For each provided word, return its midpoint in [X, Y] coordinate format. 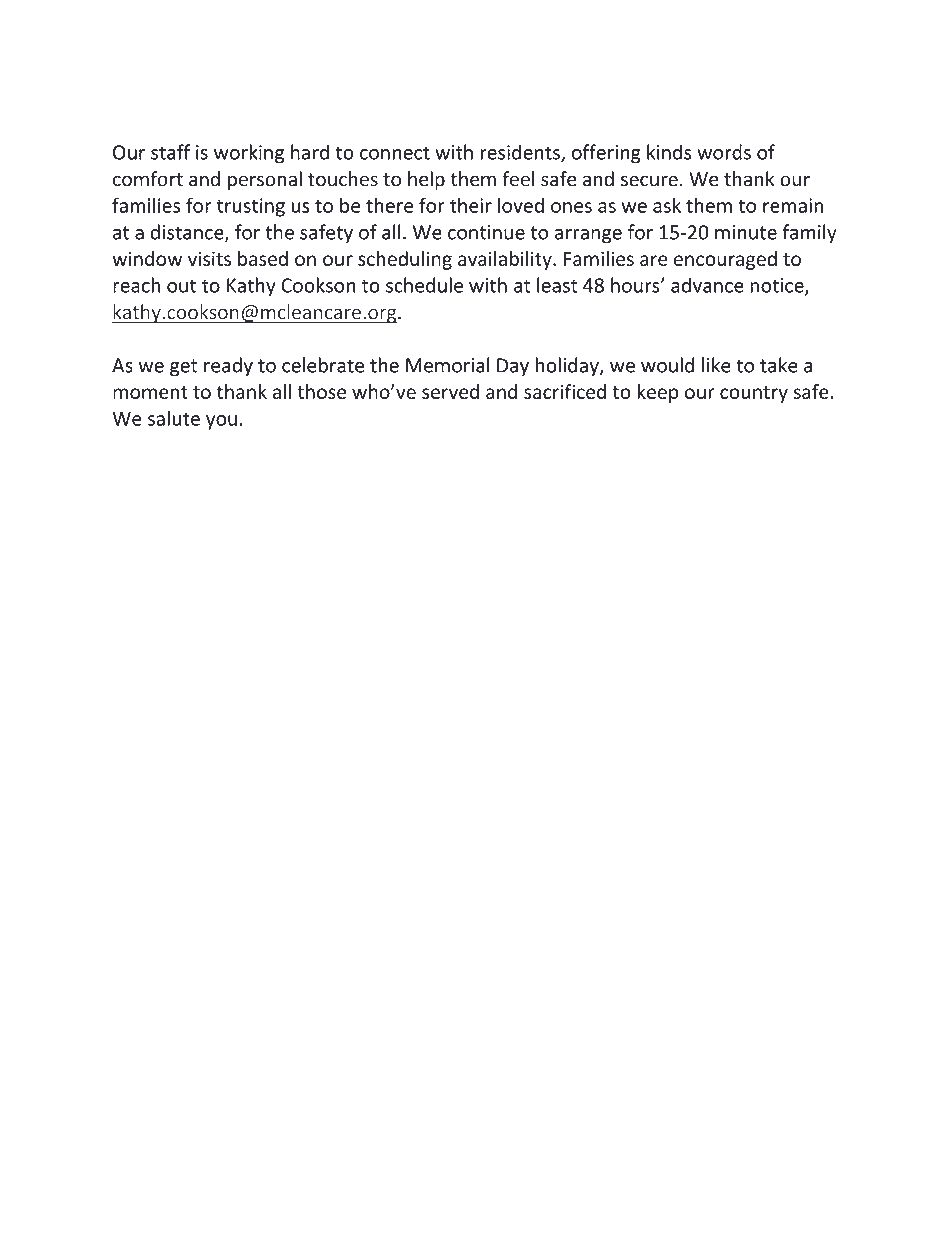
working [249, 154]
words [724, 152]
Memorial [448, 365]
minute [746, 232]
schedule [424, 285]
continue [486, 232]
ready [228, 367]
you [221, 422]
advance [707, 285]
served [450, 391]
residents [521, 153]
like [716, 365]
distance [188, 233]
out [181, 286]
